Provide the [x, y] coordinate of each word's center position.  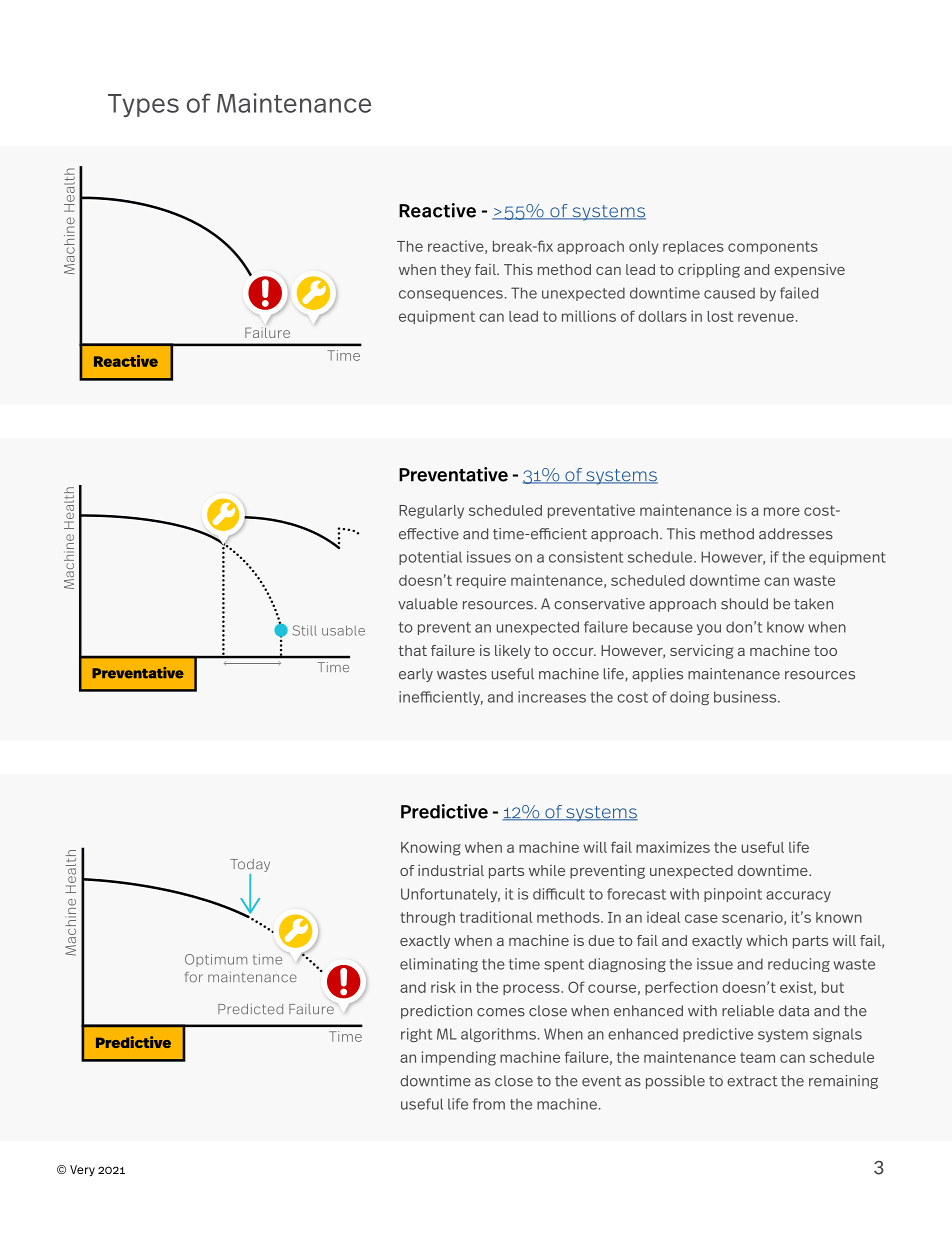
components [773, 247]
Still [305, 630]
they [456, 271]
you [709, 629]
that [413, 650]
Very [82, 1170]
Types [143, 105]
